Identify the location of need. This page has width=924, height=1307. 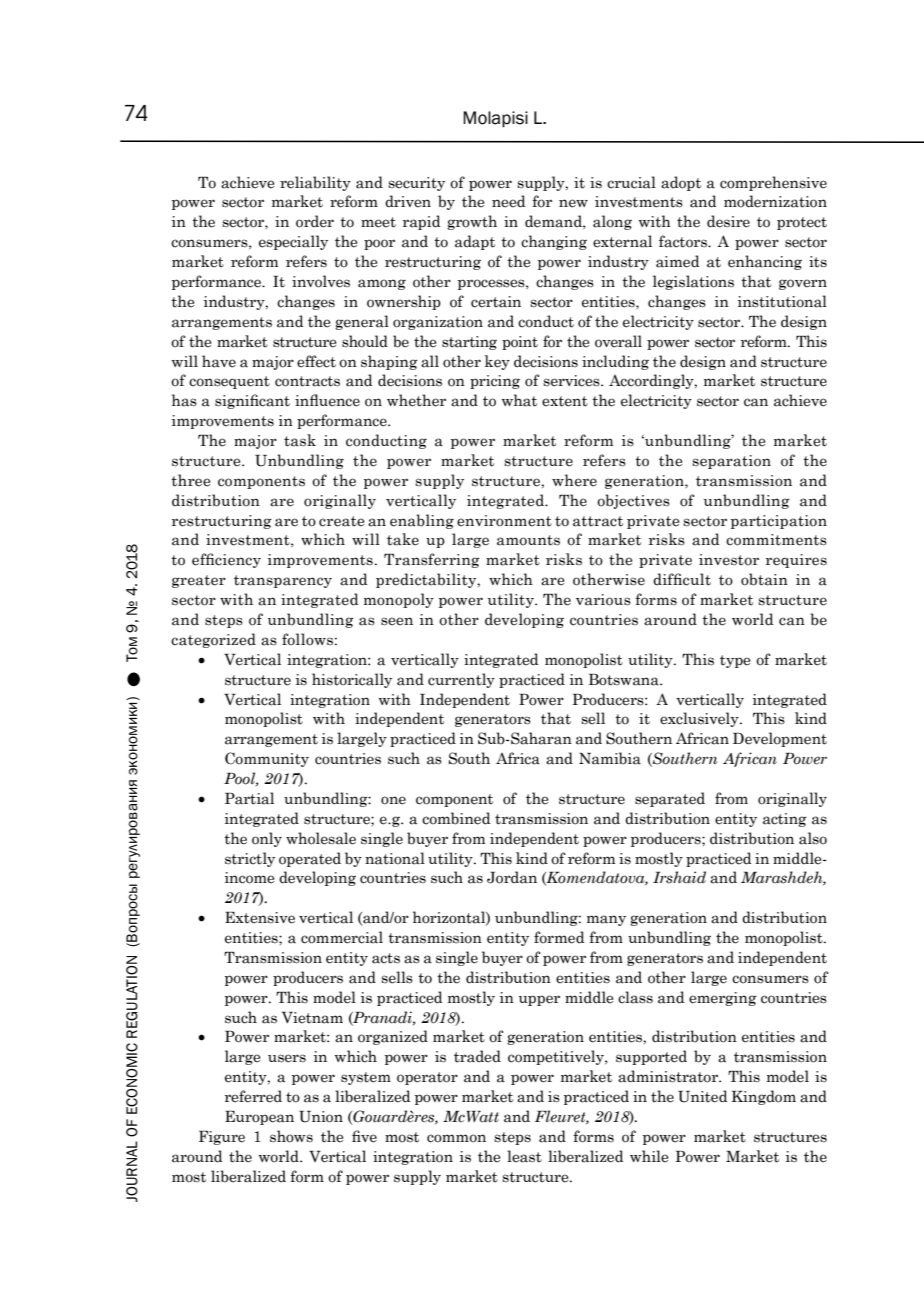
(508, 201).
